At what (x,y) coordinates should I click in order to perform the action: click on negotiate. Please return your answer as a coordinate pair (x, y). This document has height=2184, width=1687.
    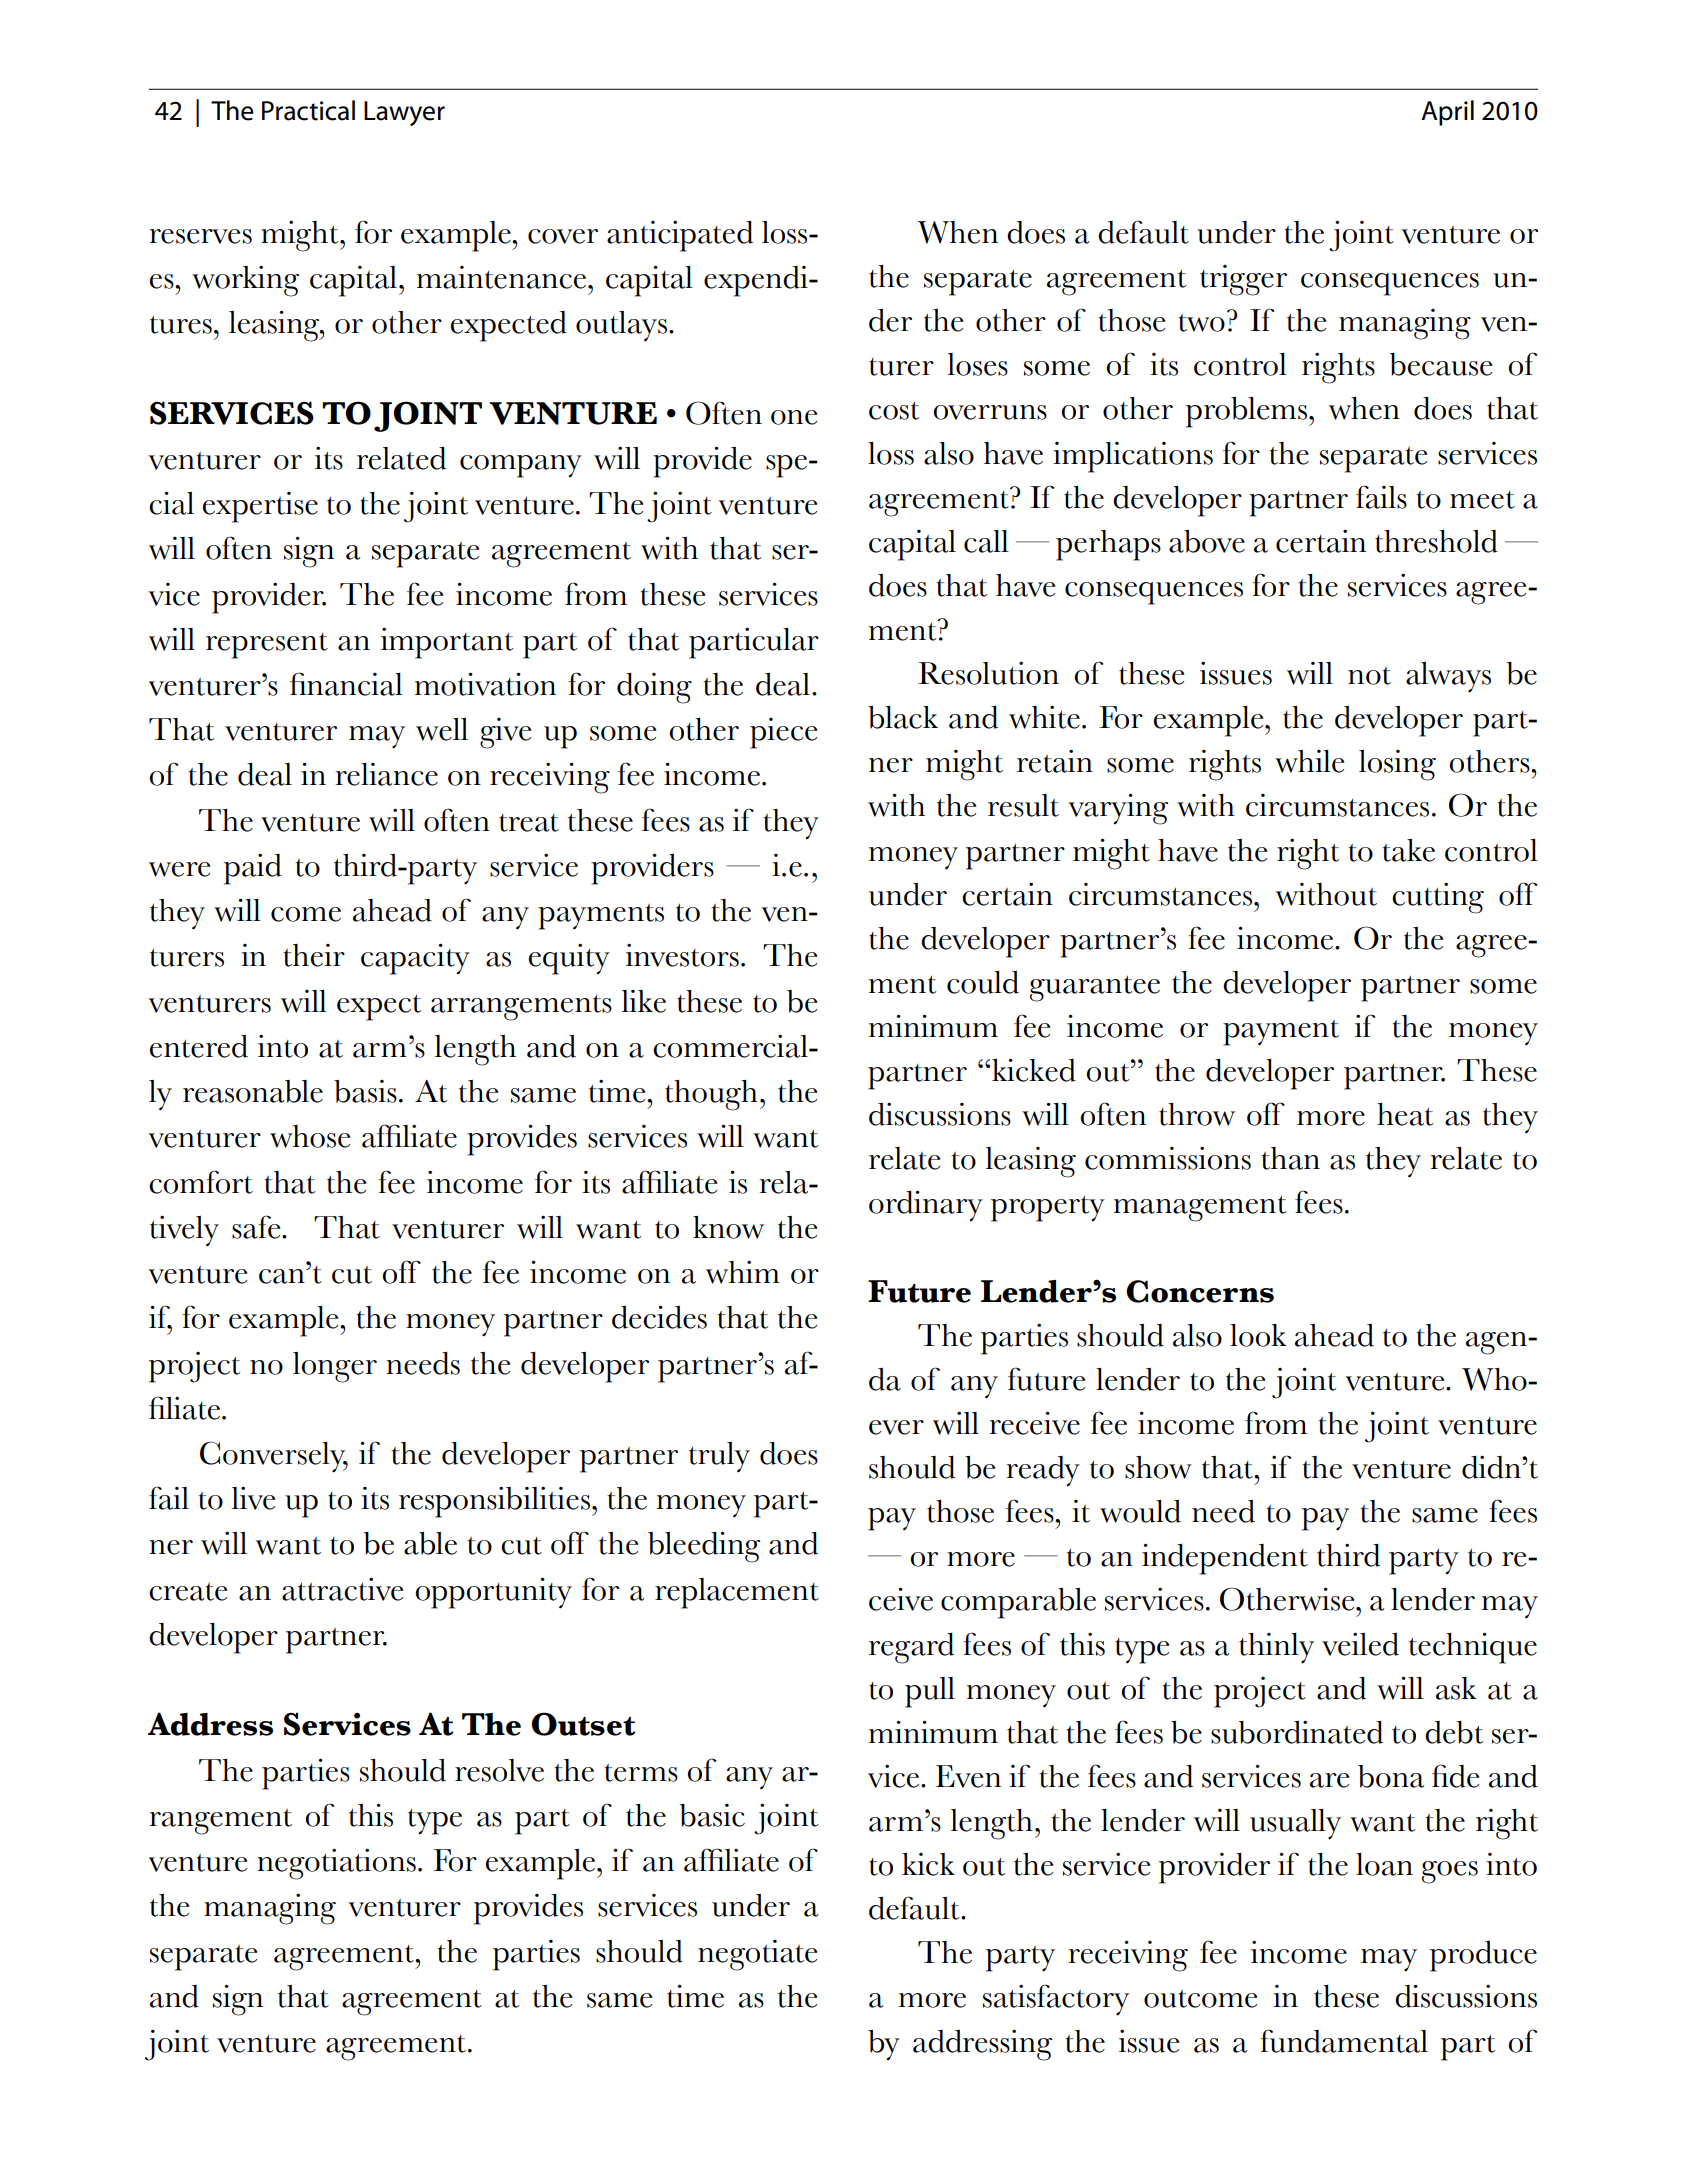
    Looking at the image, I should click on (757, 1955).
